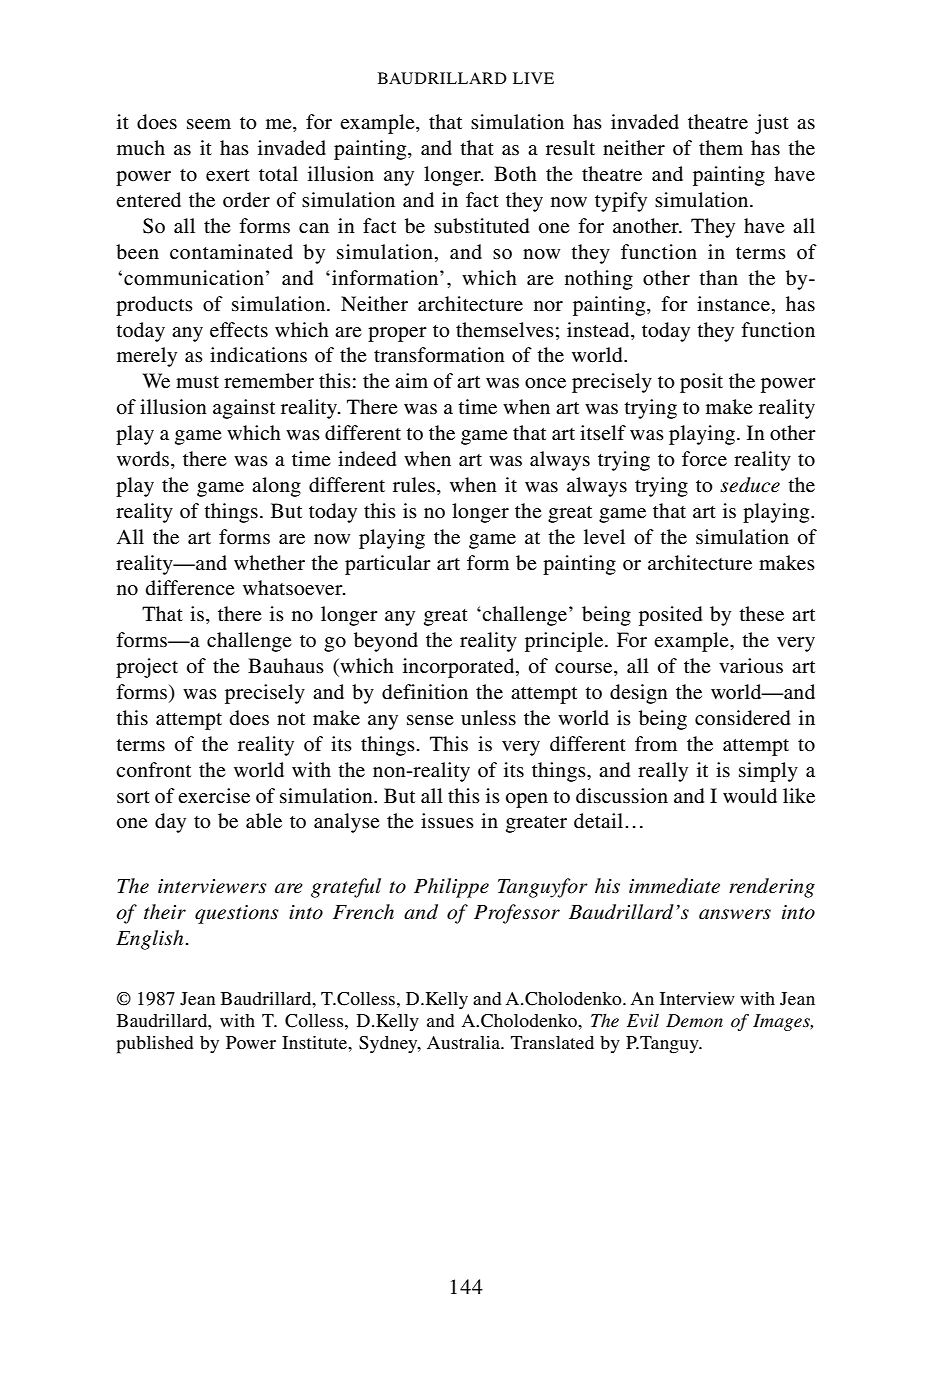 Image resolution: width=932 pixels, height=1398 pixels. I want to click on exercise, so click(214, 795).
